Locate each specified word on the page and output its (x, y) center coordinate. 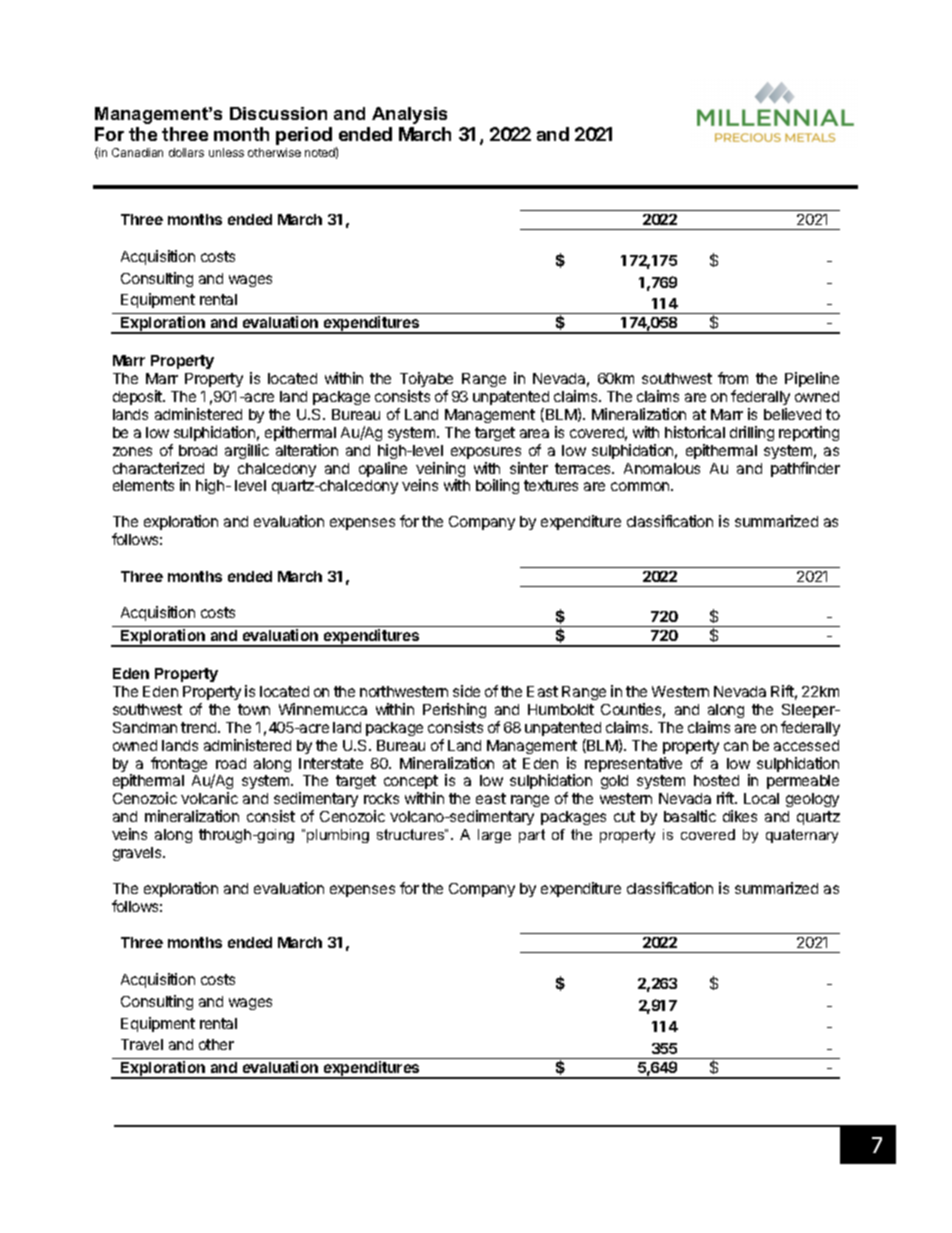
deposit (138, 397)
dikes (740, 816)
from (733, 378)
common (641, 486)
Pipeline (812, 379)
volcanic (209, 798)
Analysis (409, 115)
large (494, 836)
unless (226, 152)
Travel (142, 1044)
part (532, 836)
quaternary (802, 836)
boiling (497, 486)
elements (143, 485)
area (534, 433)
